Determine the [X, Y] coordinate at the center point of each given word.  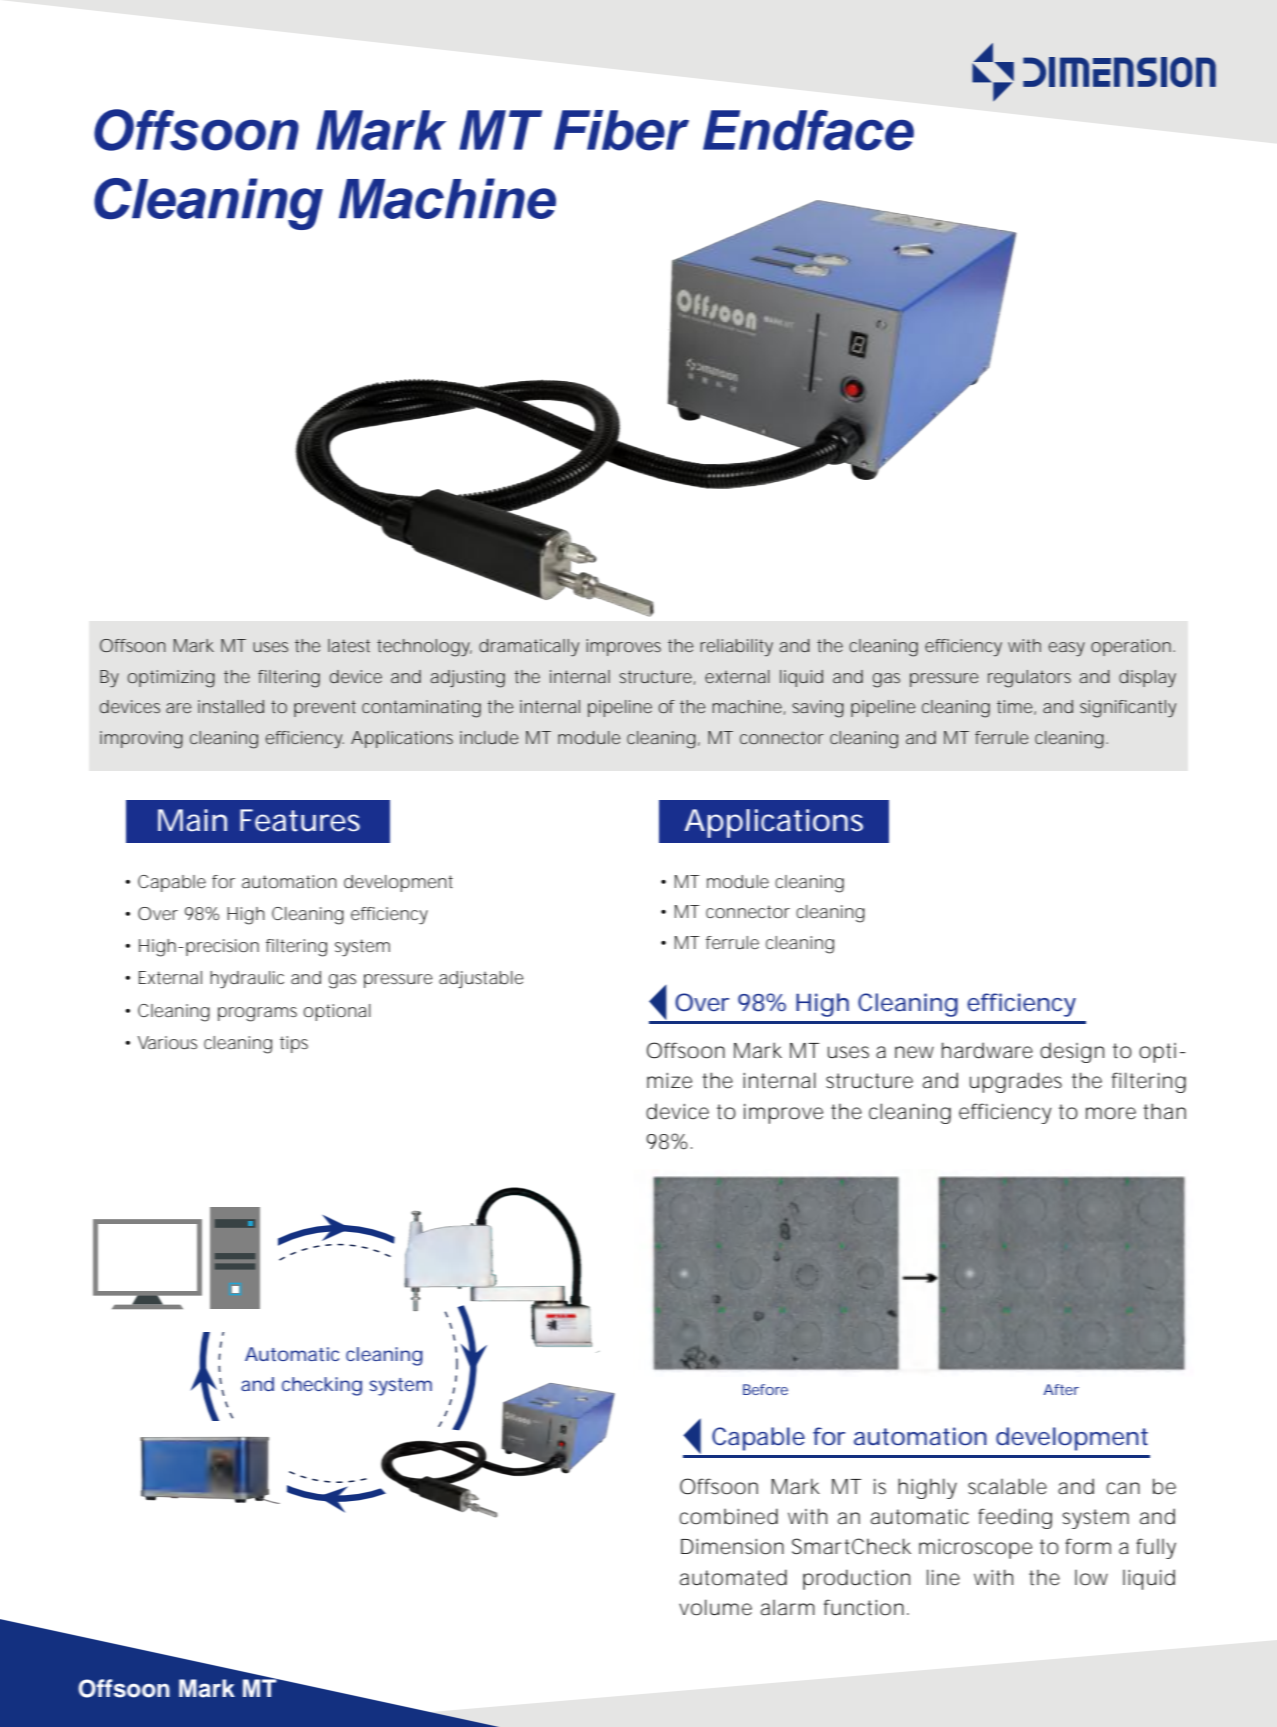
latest [349, 645]
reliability [736, 648]
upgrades [1016, 1082]
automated [733, 1577]
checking [322, 1386]
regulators [1029, 679]
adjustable [481, 979]
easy [1066, 649]
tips [294, 1044]
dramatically [529, 648]
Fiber [621, 130]
